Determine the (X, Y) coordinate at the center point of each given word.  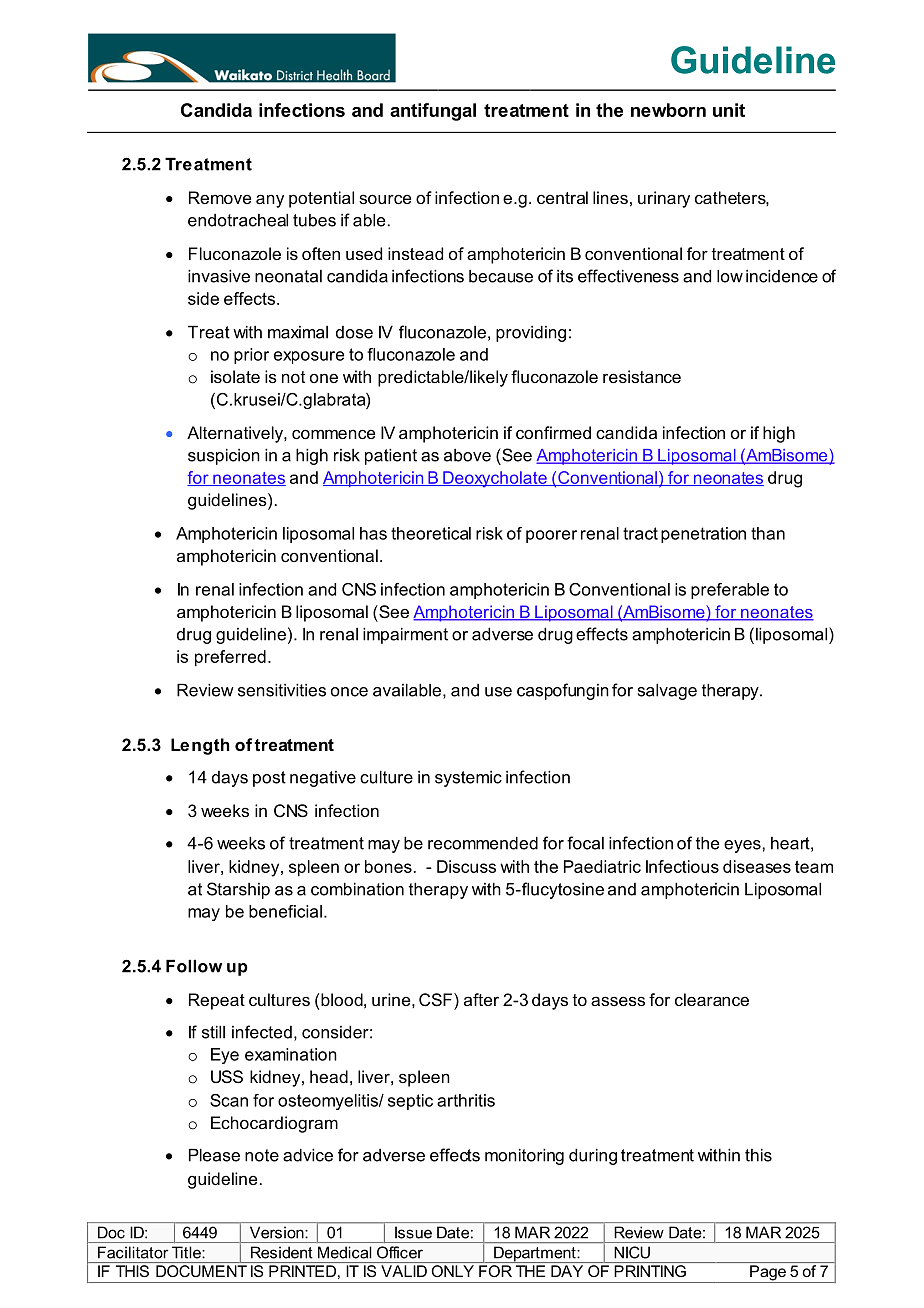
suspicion (224, 456)
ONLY (453, 1271)
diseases (757, 866)
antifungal (433, 112)
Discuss (466, 866)
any (270, 201)
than (768, 533)
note (262, 1155)
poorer (551, 536)
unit (729, 110)
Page (768, 1274)
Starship (238, 890)
